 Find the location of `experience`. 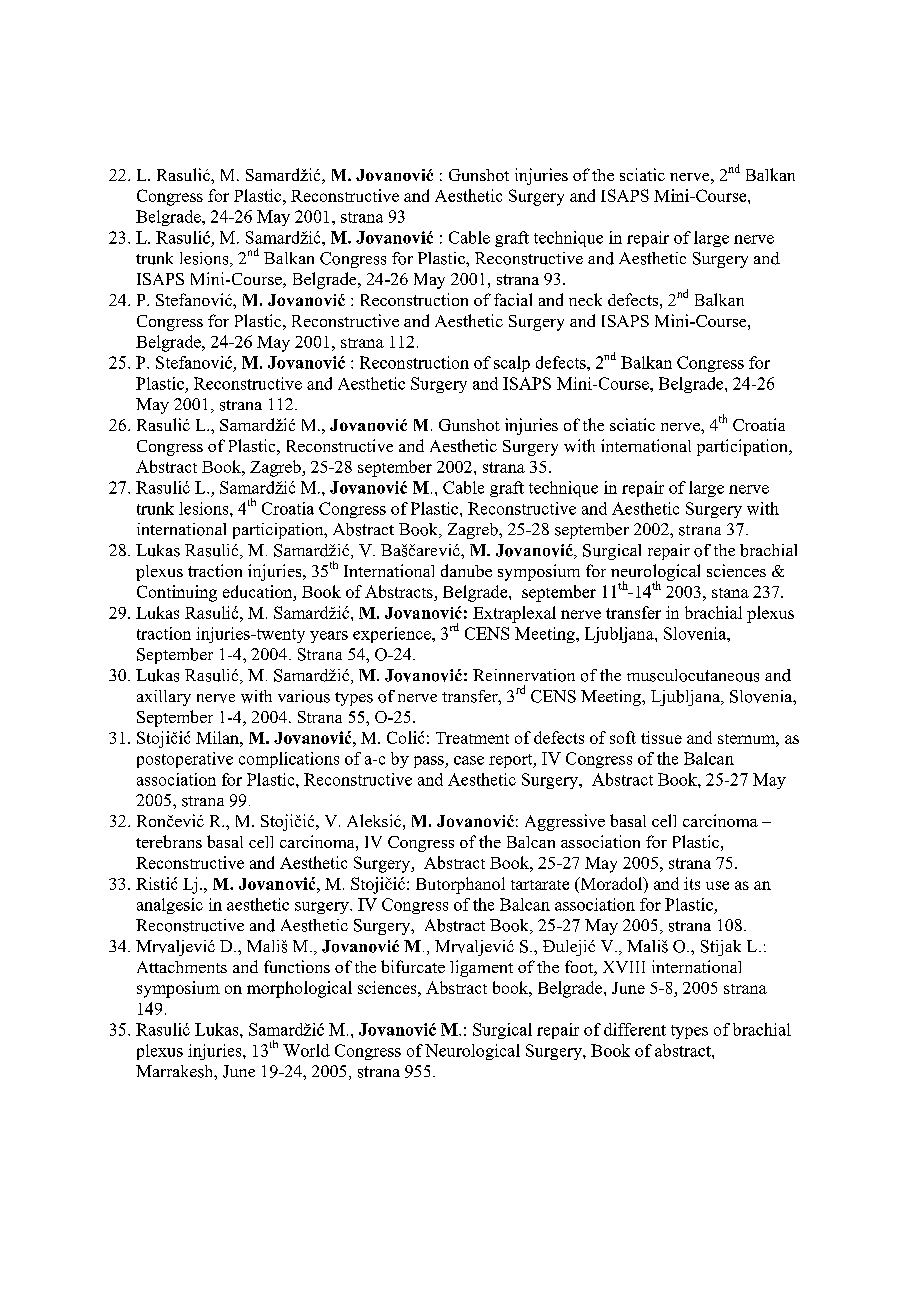

experience is located at coordinates (393, 635).
